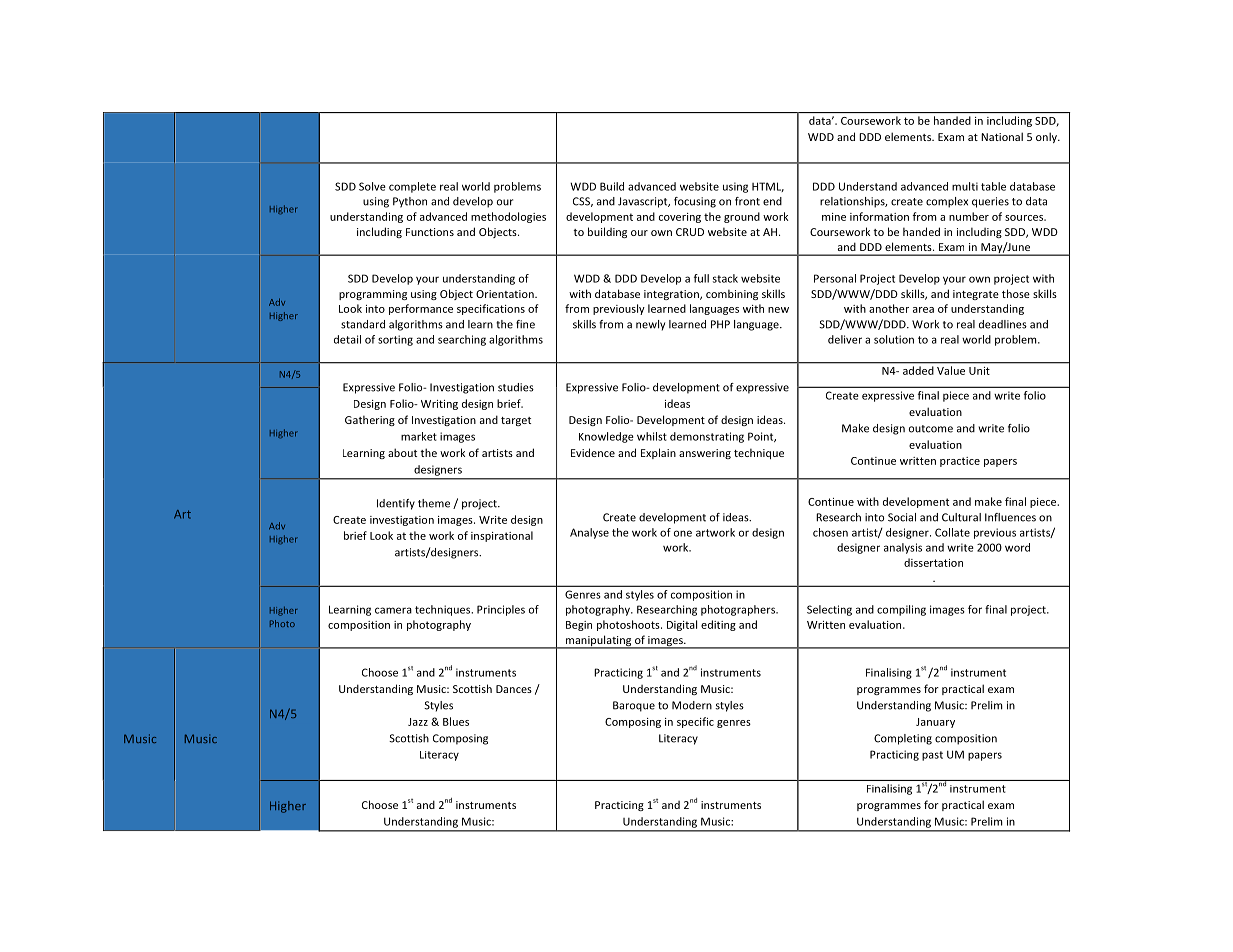  Describe the element at coordinates (412, 187) in the screenshot. I see `complete` at that location.
